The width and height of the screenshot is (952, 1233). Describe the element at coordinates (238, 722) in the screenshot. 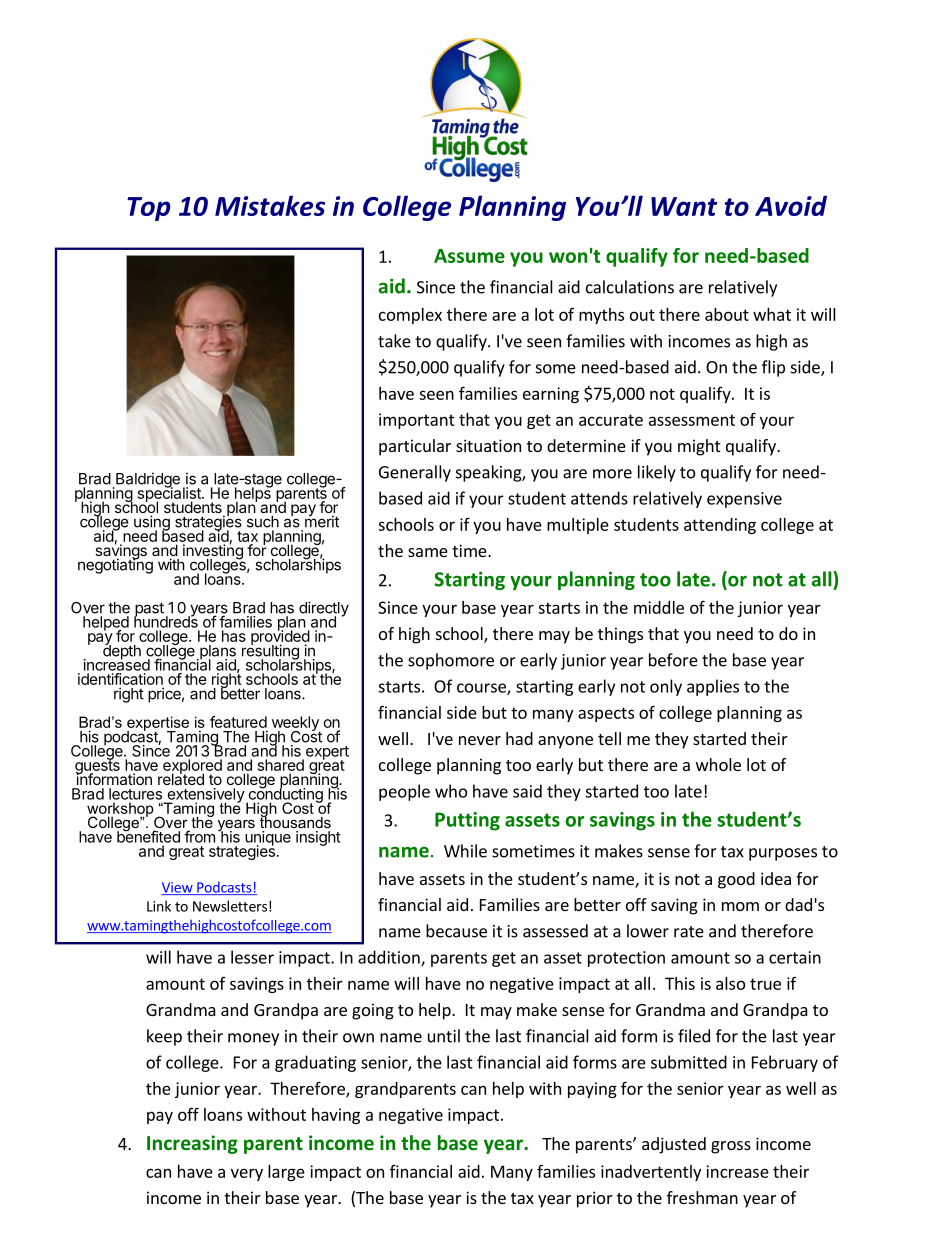

I see `featured` at that location.
